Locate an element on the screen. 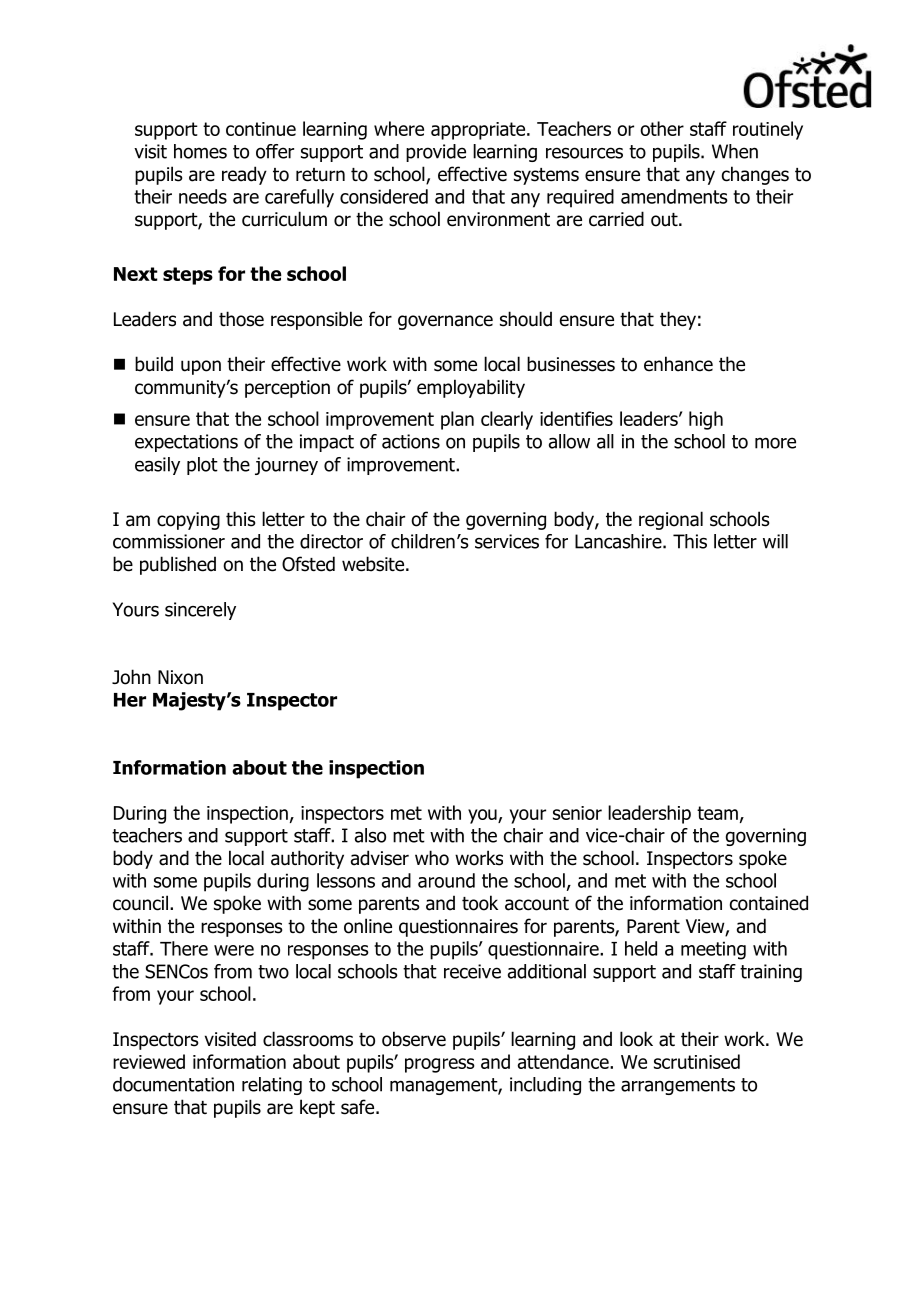 The image size is (924, 1310). employability is located at coordinates (471, 388).
